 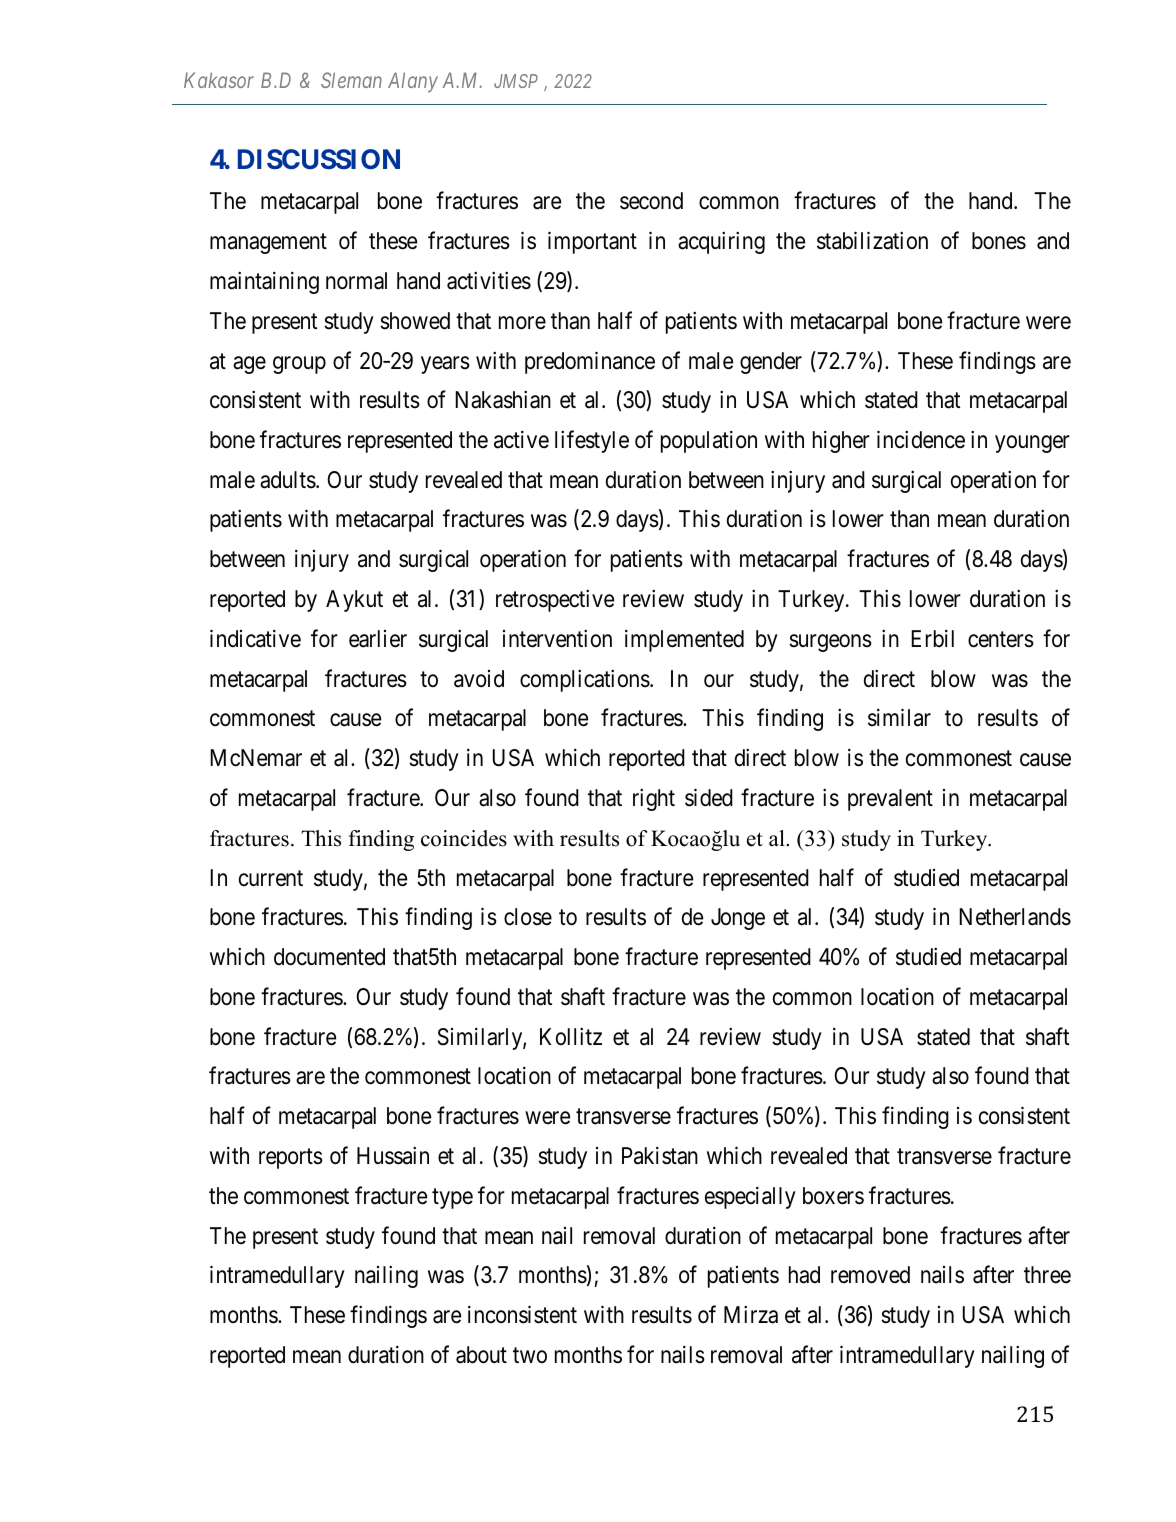 What do you see at coordinates (319, 159) in the screenshot?
I see `DISCUSSION` at bounding box center [319, 159].
